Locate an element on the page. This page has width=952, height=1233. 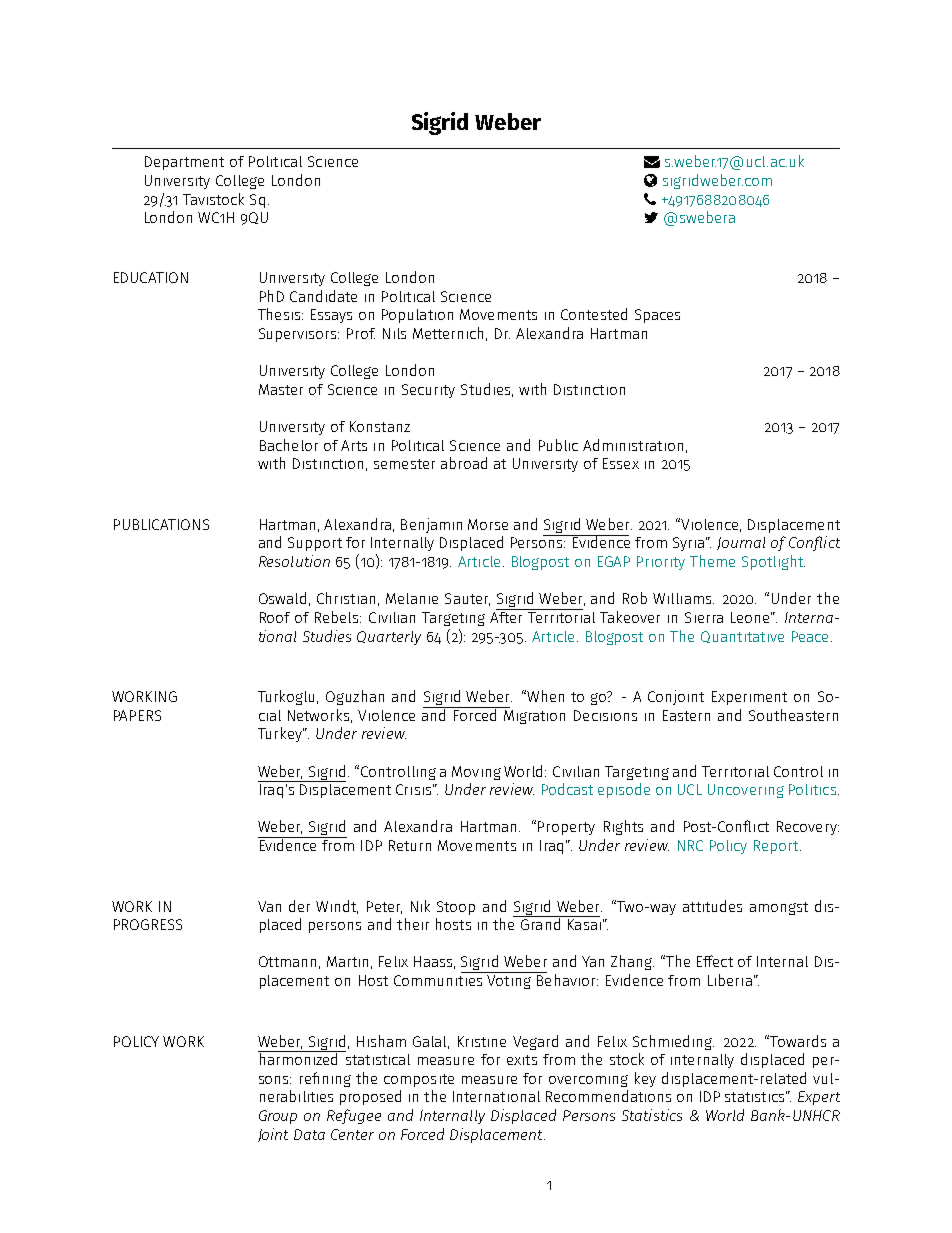
Administration is located at coordinates (633, 445).
